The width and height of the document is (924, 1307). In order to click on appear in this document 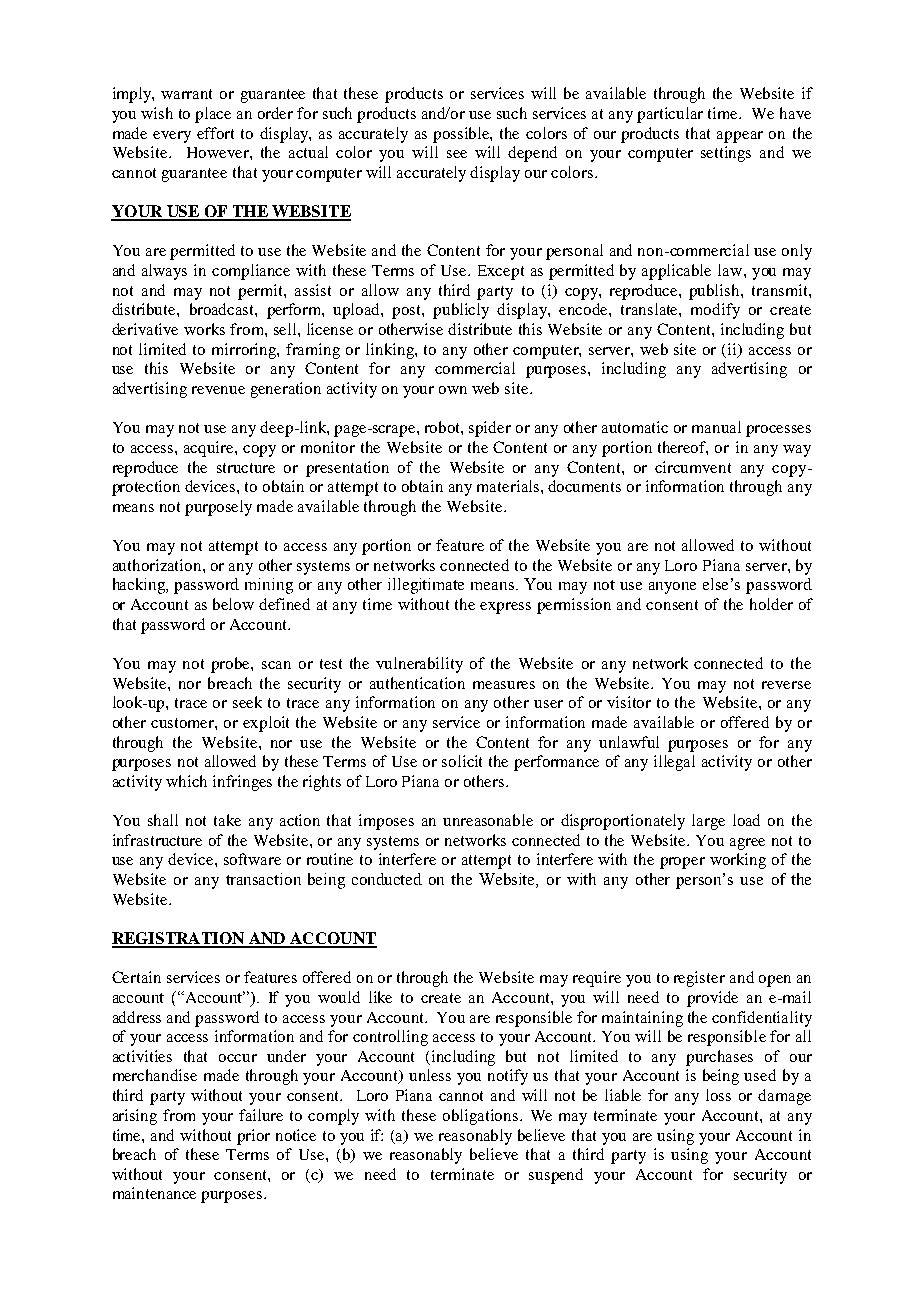, I will do `click(740, 137)`.
